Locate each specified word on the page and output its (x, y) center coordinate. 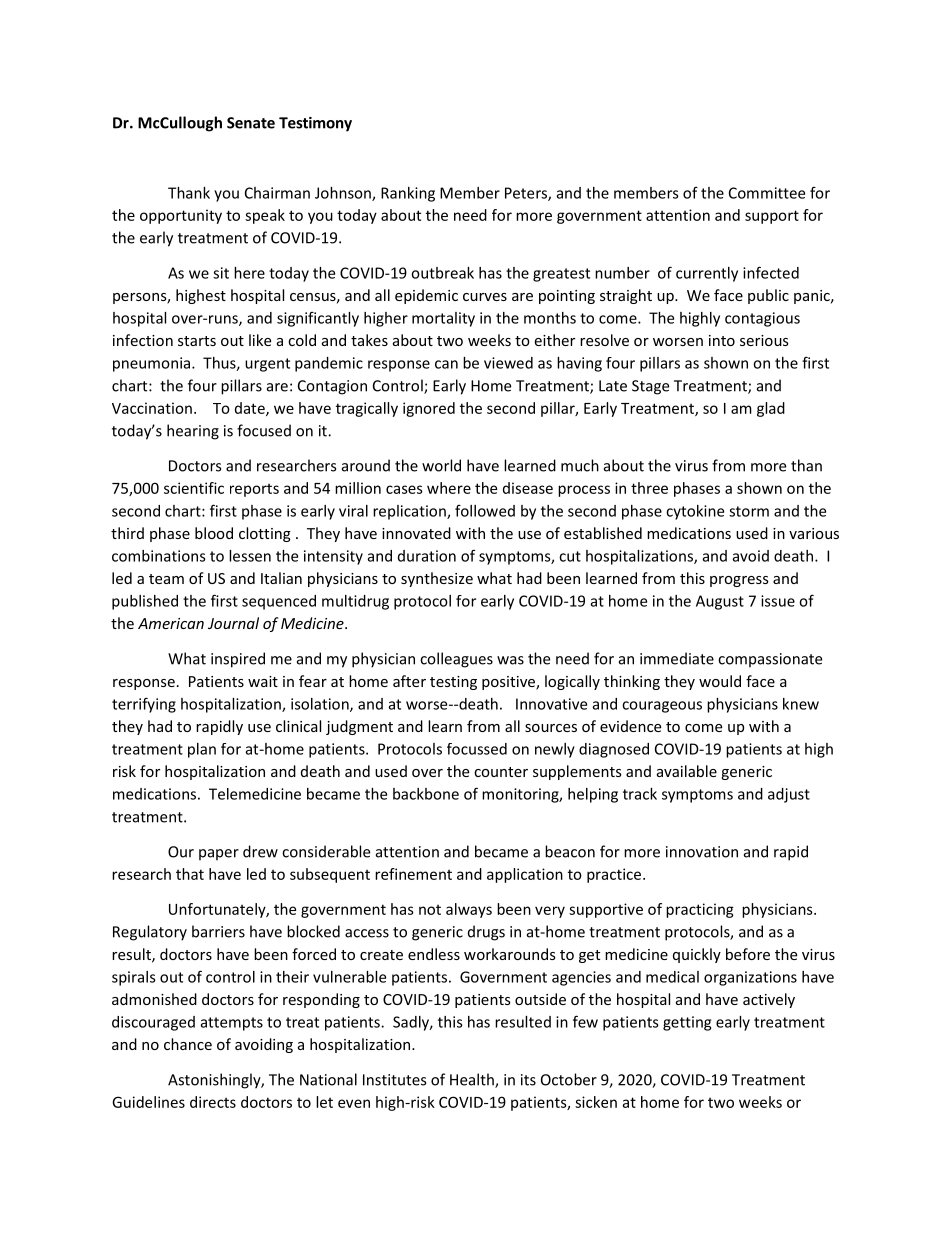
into (722, 340)
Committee (767, 193)
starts (197, 341)
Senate (251, 123)
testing (453, 683)
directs (213, 1102)
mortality (443, 319)
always (469, 910)
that (190, 874)
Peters (527, 194)
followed (485, 510)
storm (749, 511)
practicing (700, 910)
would (720, 681)
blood (214, 533)
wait (263, 681)
